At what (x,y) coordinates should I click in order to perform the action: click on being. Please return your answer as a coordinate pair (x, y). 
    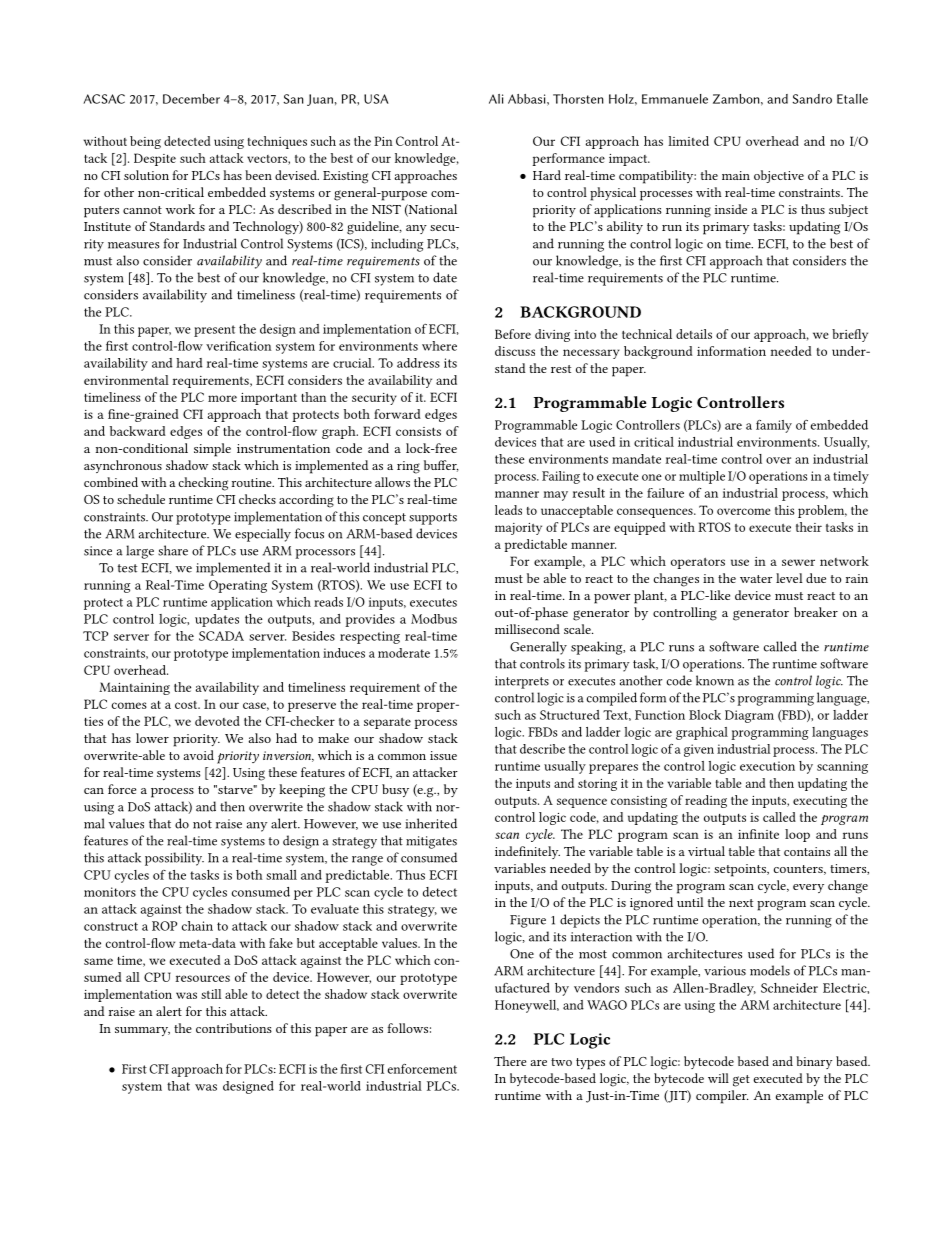
    Looking at the image, I should click on (145, 142).
